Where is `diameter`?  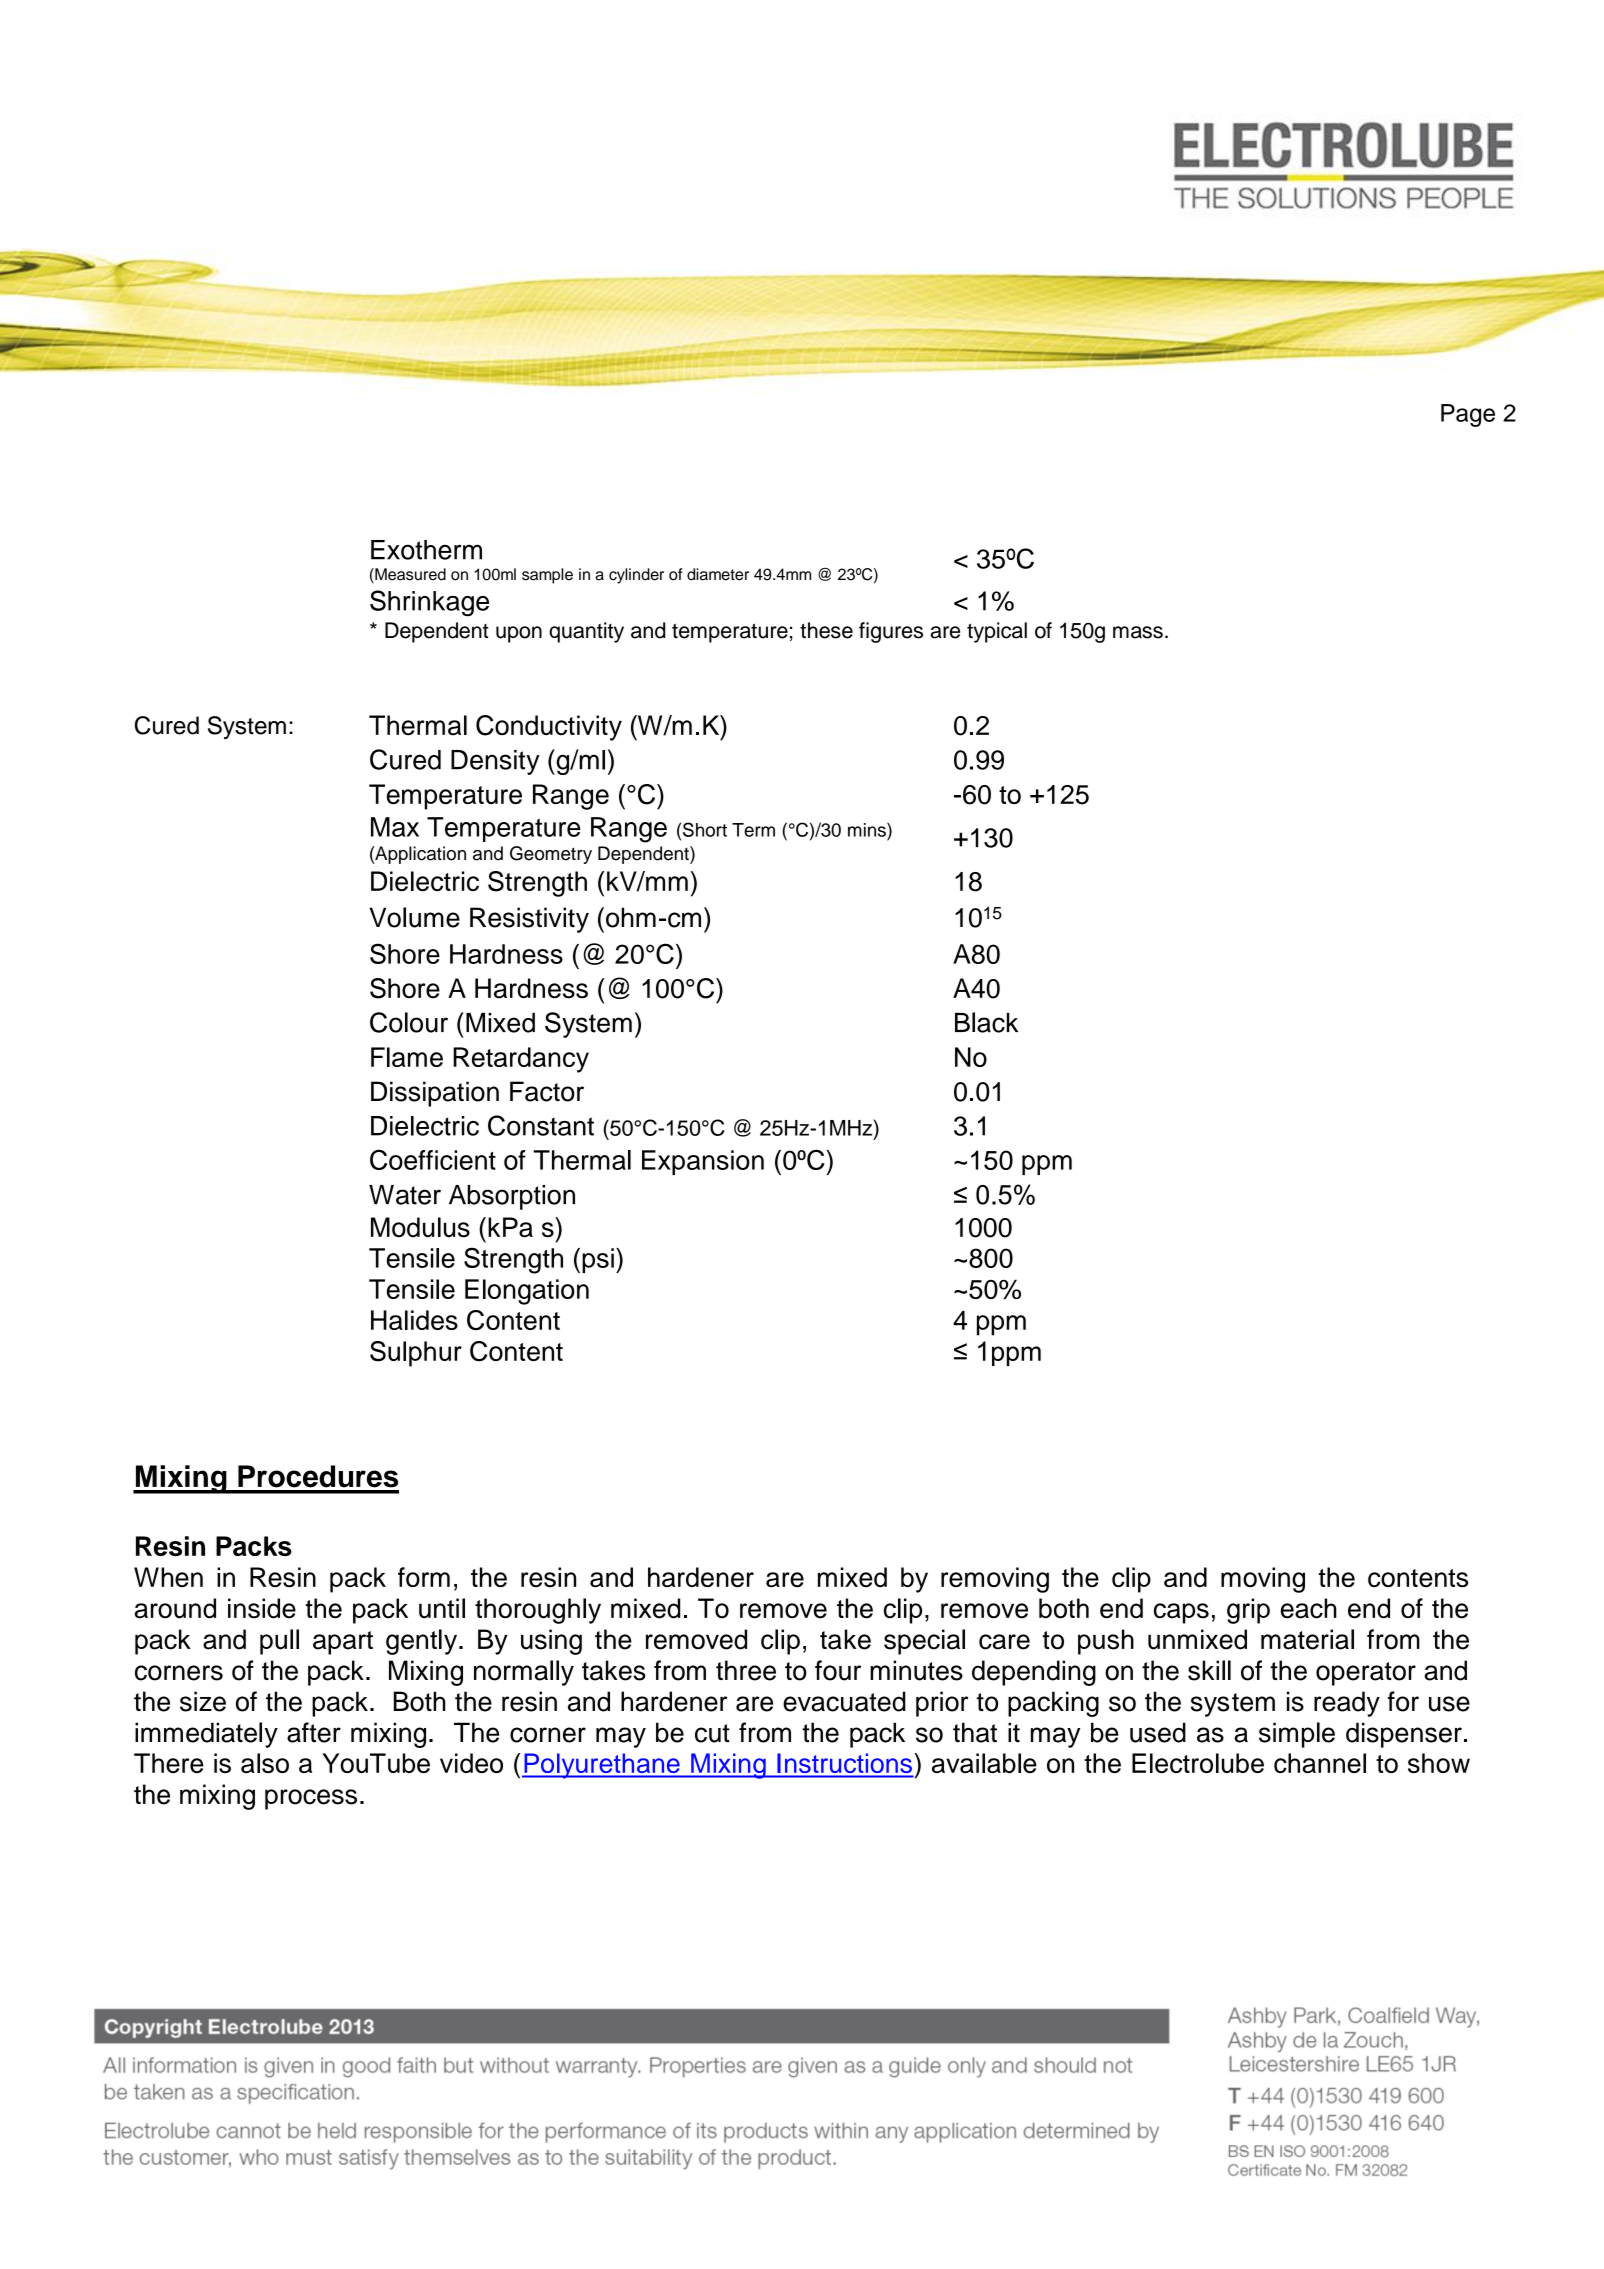
diameter is located at coordinates (718, 574).
